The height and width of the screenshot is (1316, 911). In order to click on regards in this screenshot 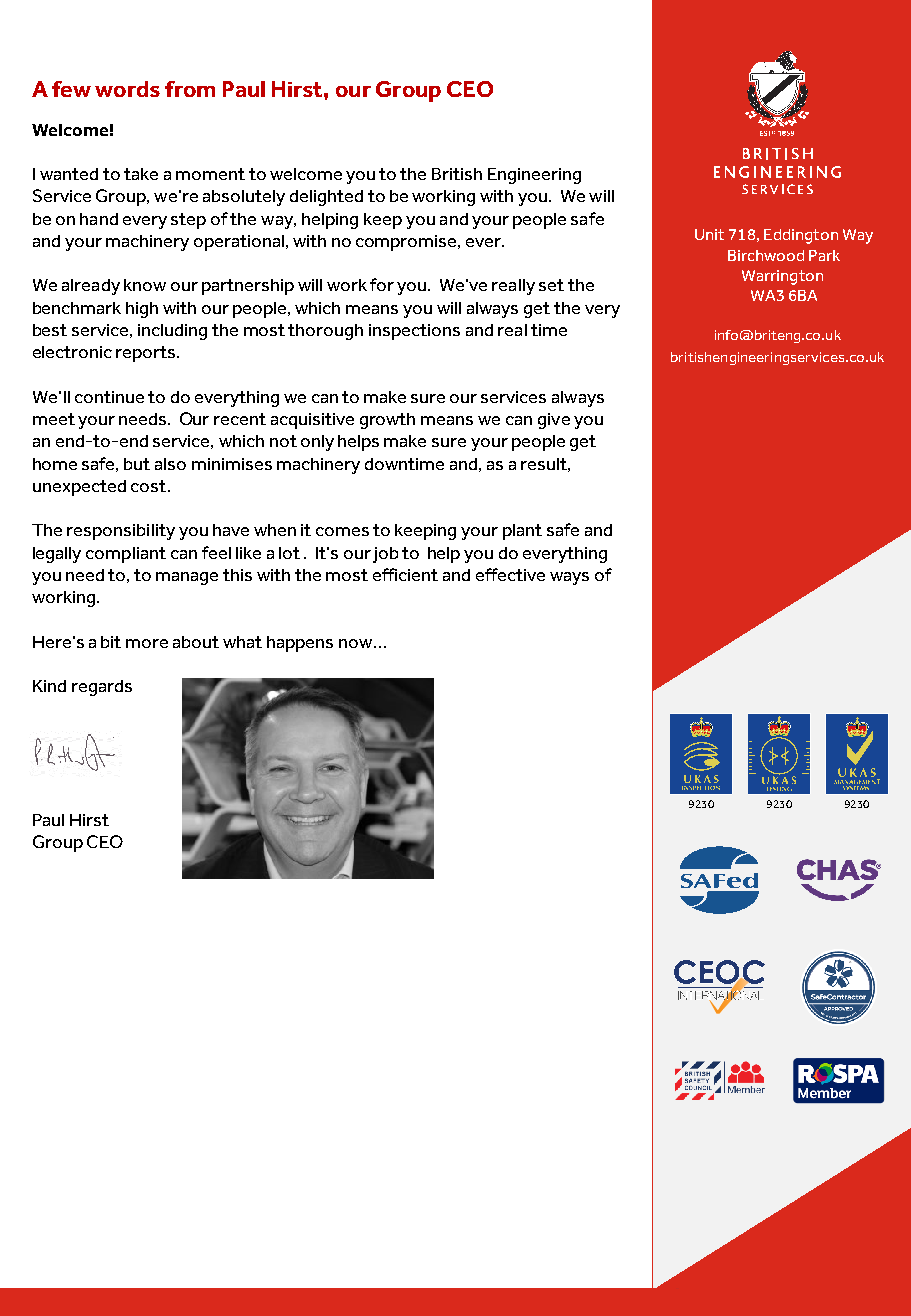, I will do `click(102, 688)`.
